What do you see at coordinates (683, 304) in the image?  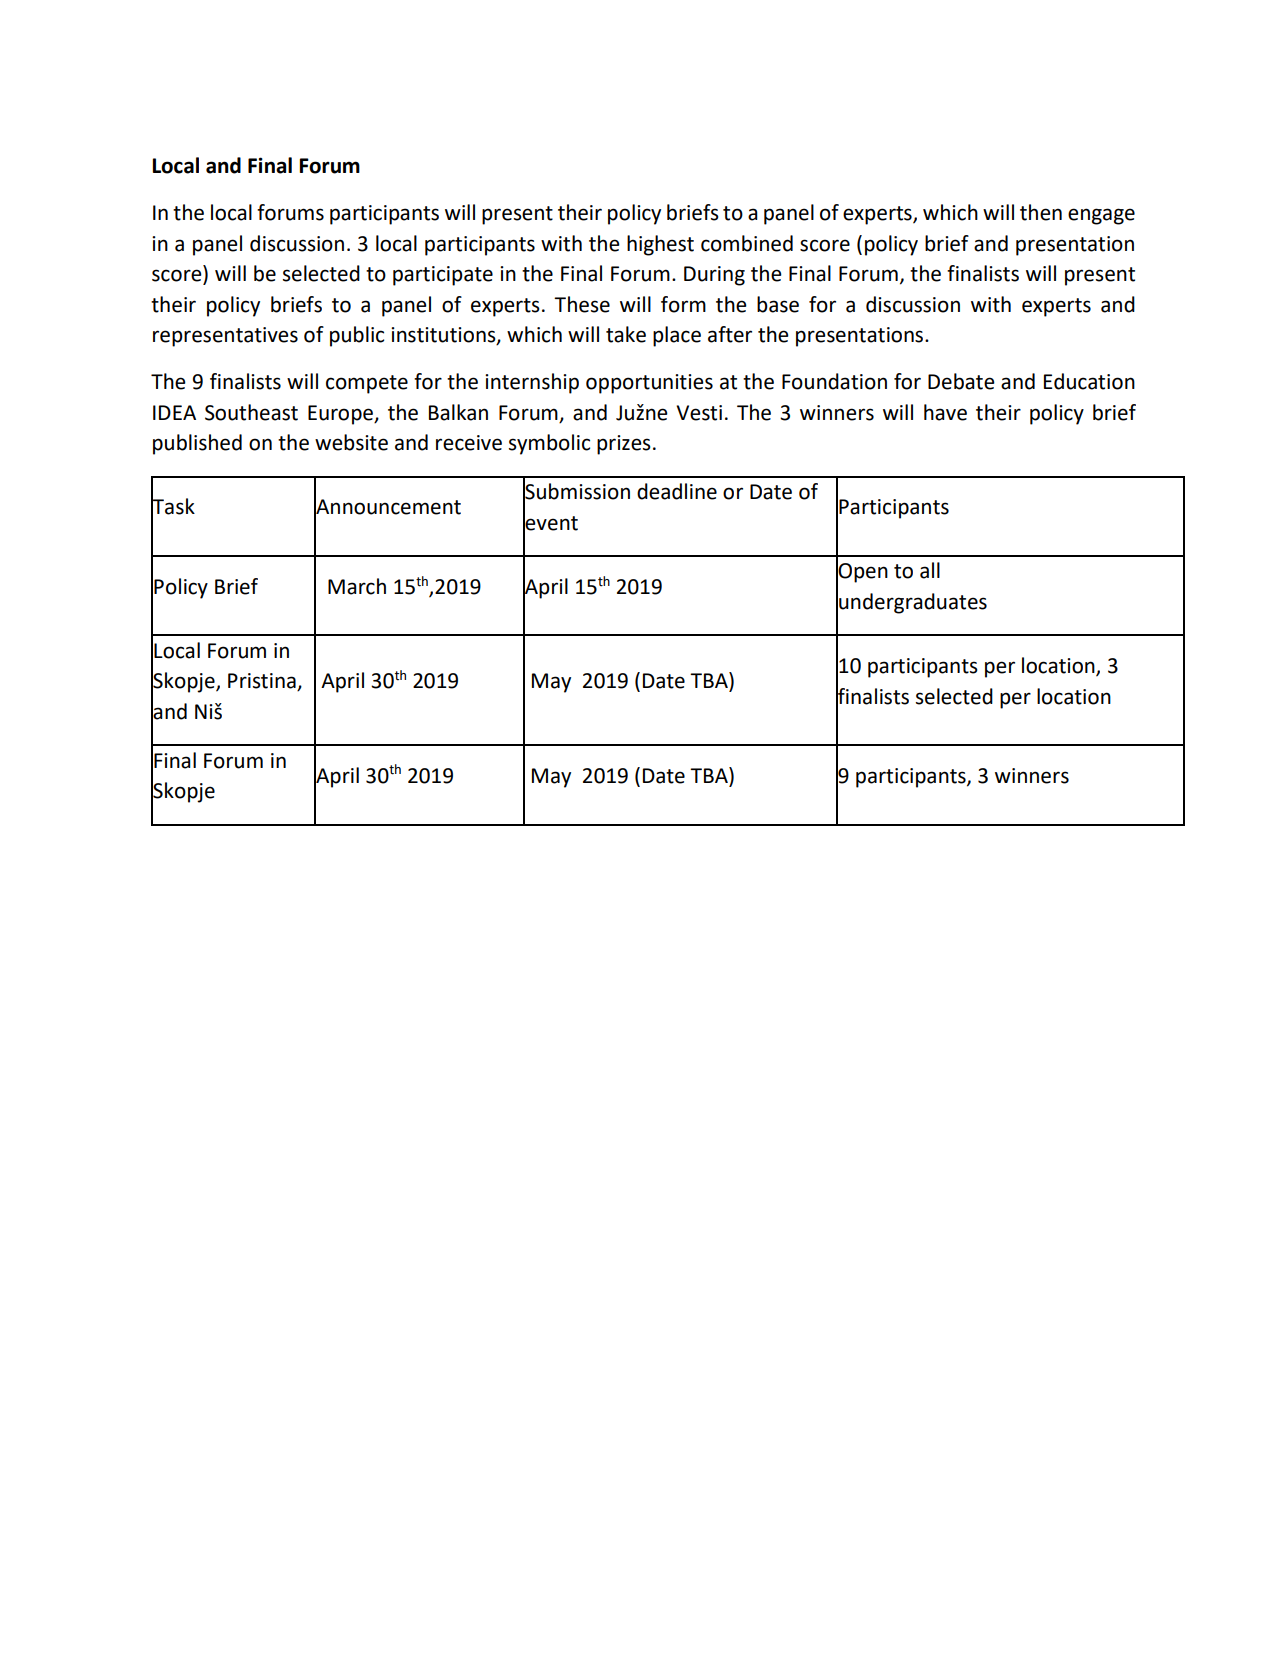 I see `form` at bounding box center [683, 304].
